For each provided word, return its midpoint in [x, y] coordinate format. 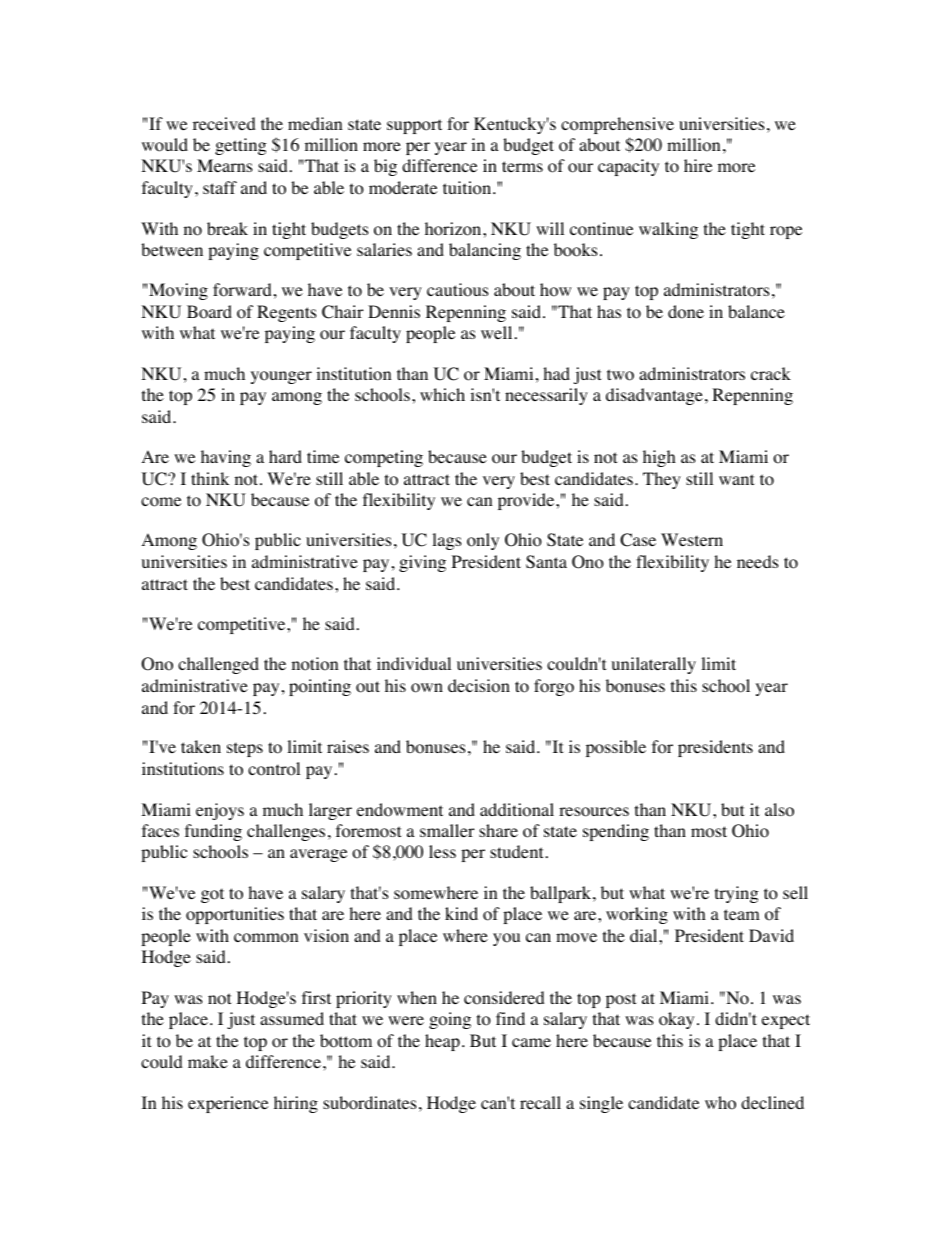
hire [698, 165]
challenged [218, 665]
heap [442, 1042]
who [720, 1103]
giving [422, 563]
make [208, 1061]
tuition [468, 188]
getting [241, 146]
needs [758, 561]
